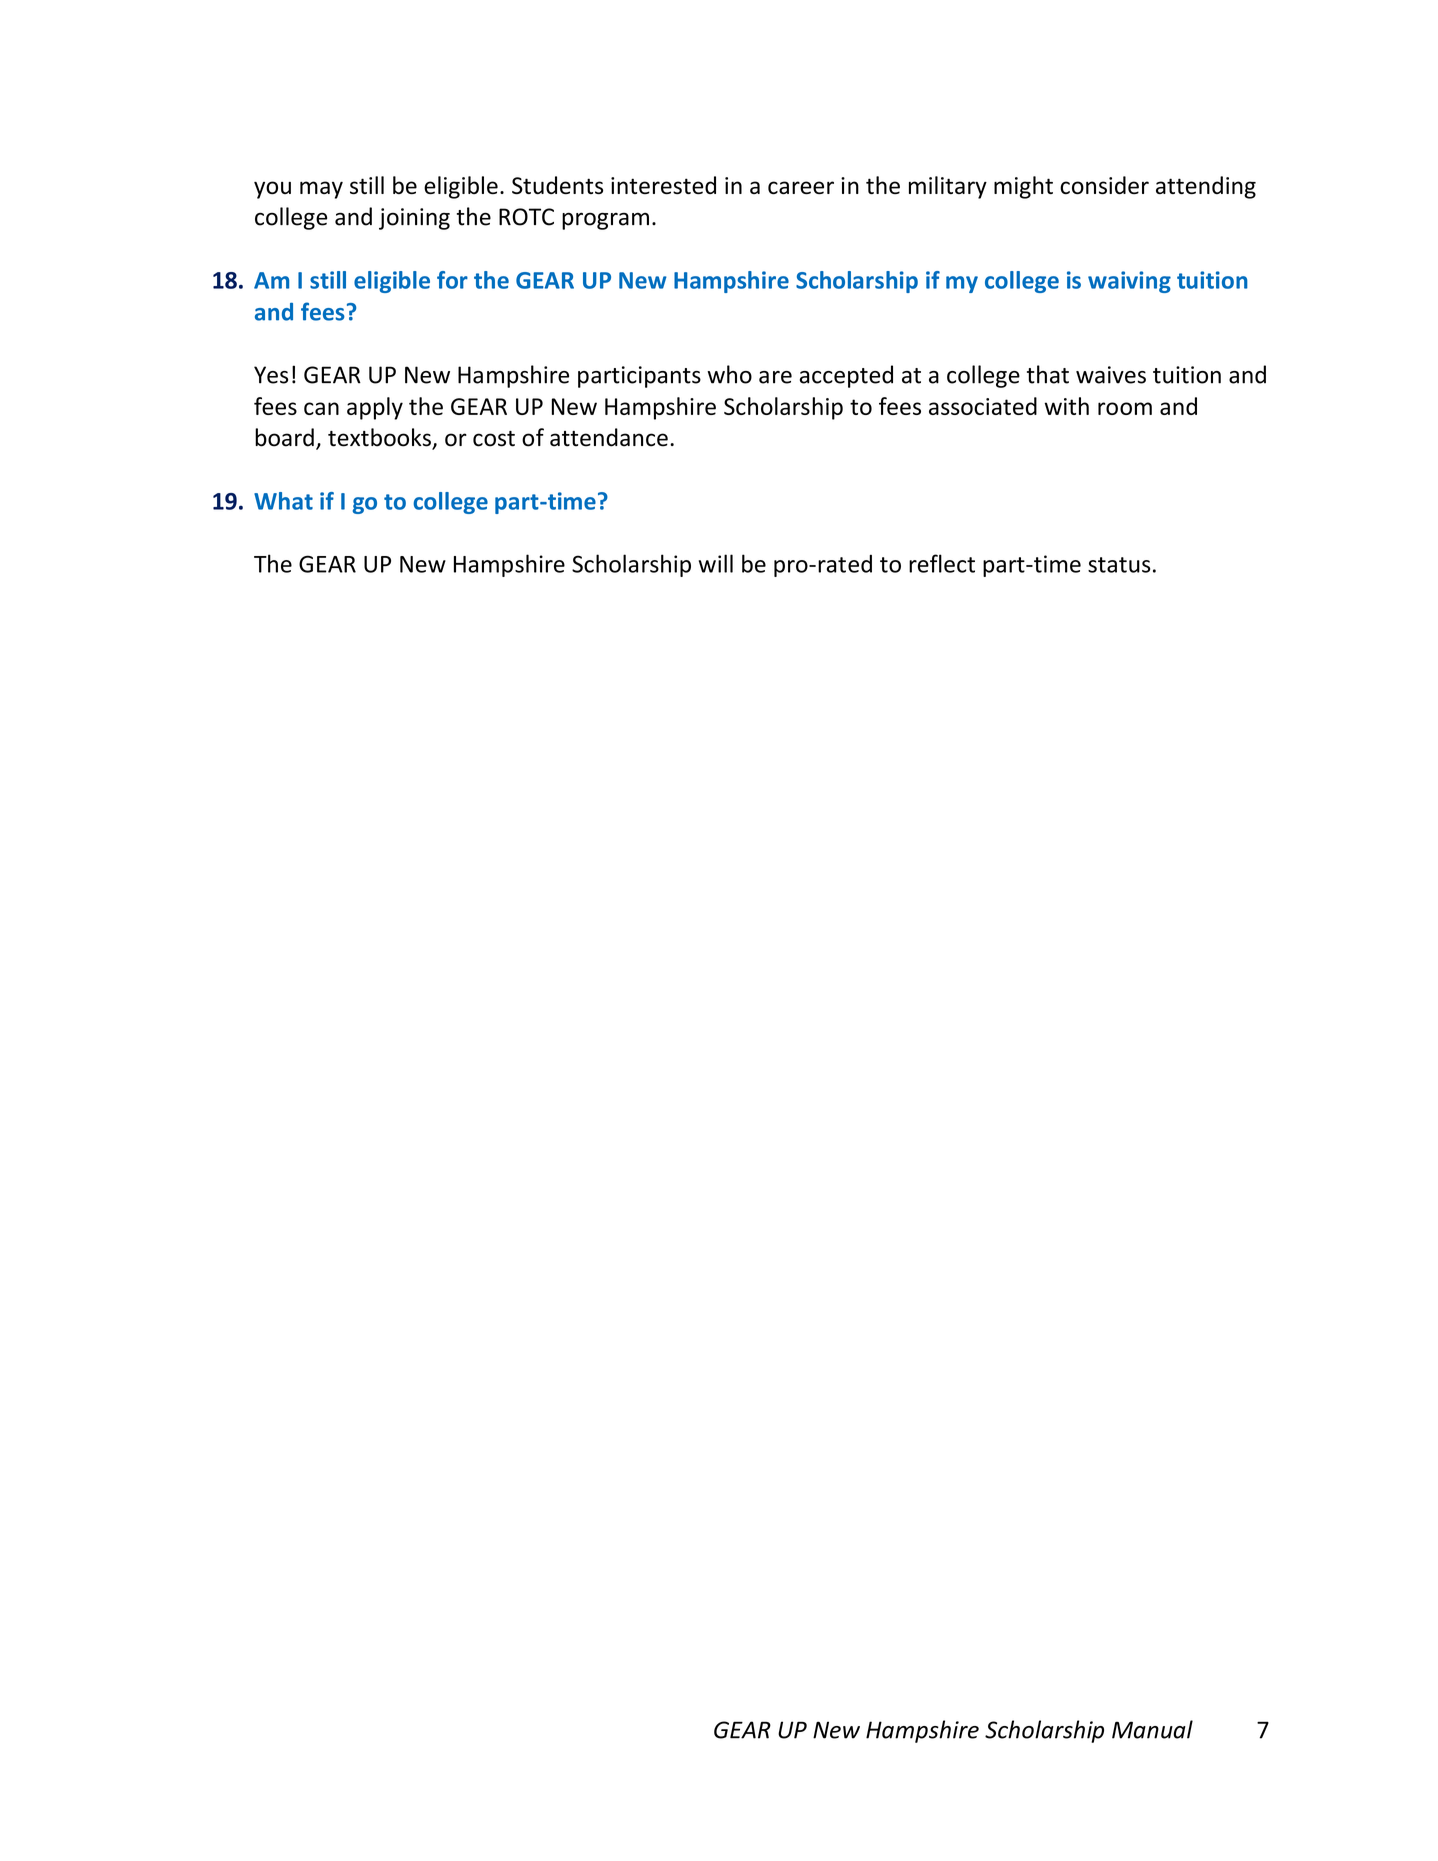  What do you see at coordinates (1119, 565) in the screenshot?
I see `status` at bounding box center [1119, 565].
